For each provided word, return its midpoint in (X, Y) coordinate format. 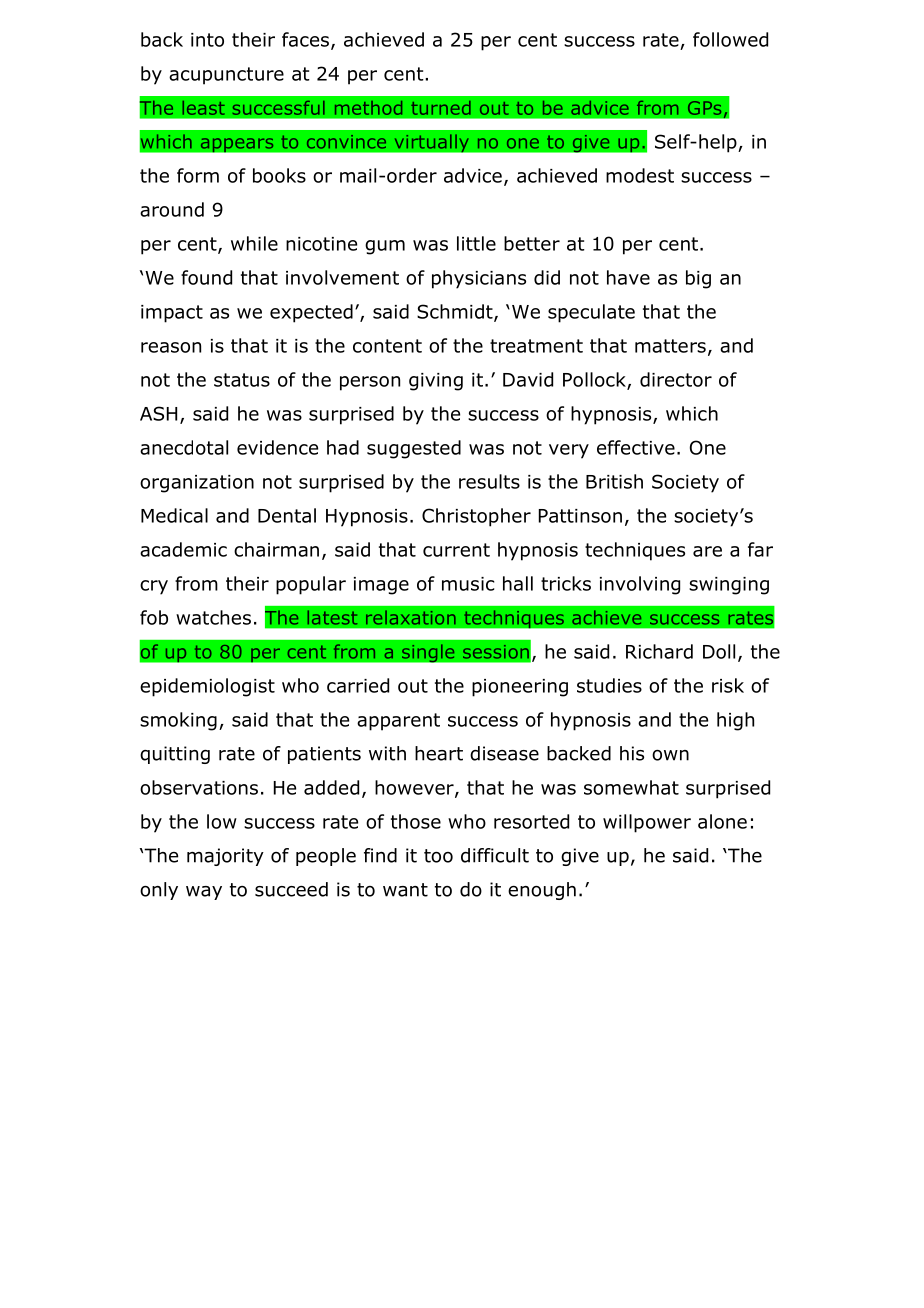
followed (730, 39)
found (206, 277)
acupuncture (226, 76)
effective (636, 447)
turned (441, 108)
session (496, 652)
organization (197, 484)
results (489, 481)
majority (225, 857)
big (698, 279)
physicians (479, 279)
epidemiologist (207, 687)
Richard (659, 651)
